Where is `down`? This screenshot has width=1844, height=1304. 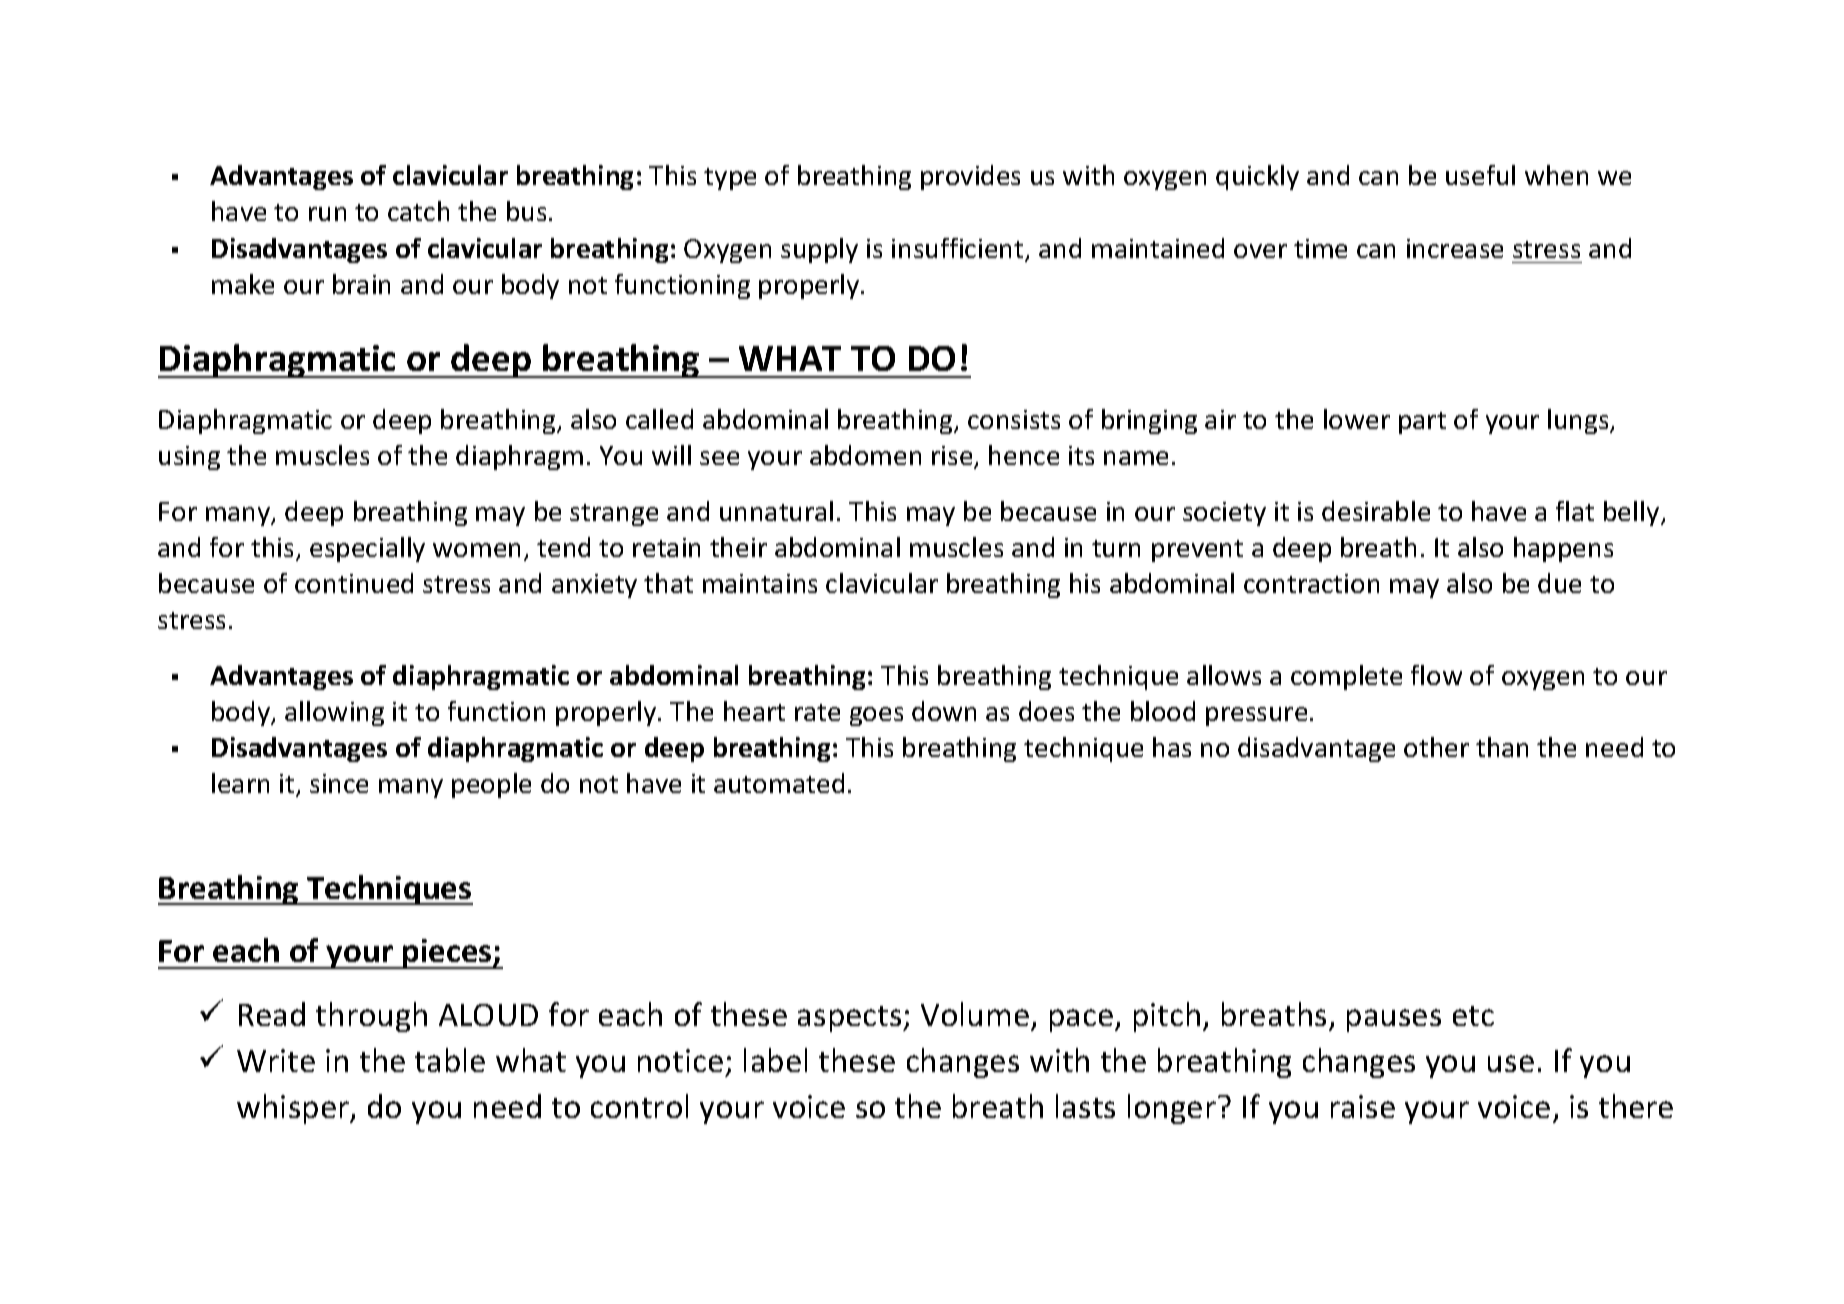
down is located at coordinates (944, 711).
